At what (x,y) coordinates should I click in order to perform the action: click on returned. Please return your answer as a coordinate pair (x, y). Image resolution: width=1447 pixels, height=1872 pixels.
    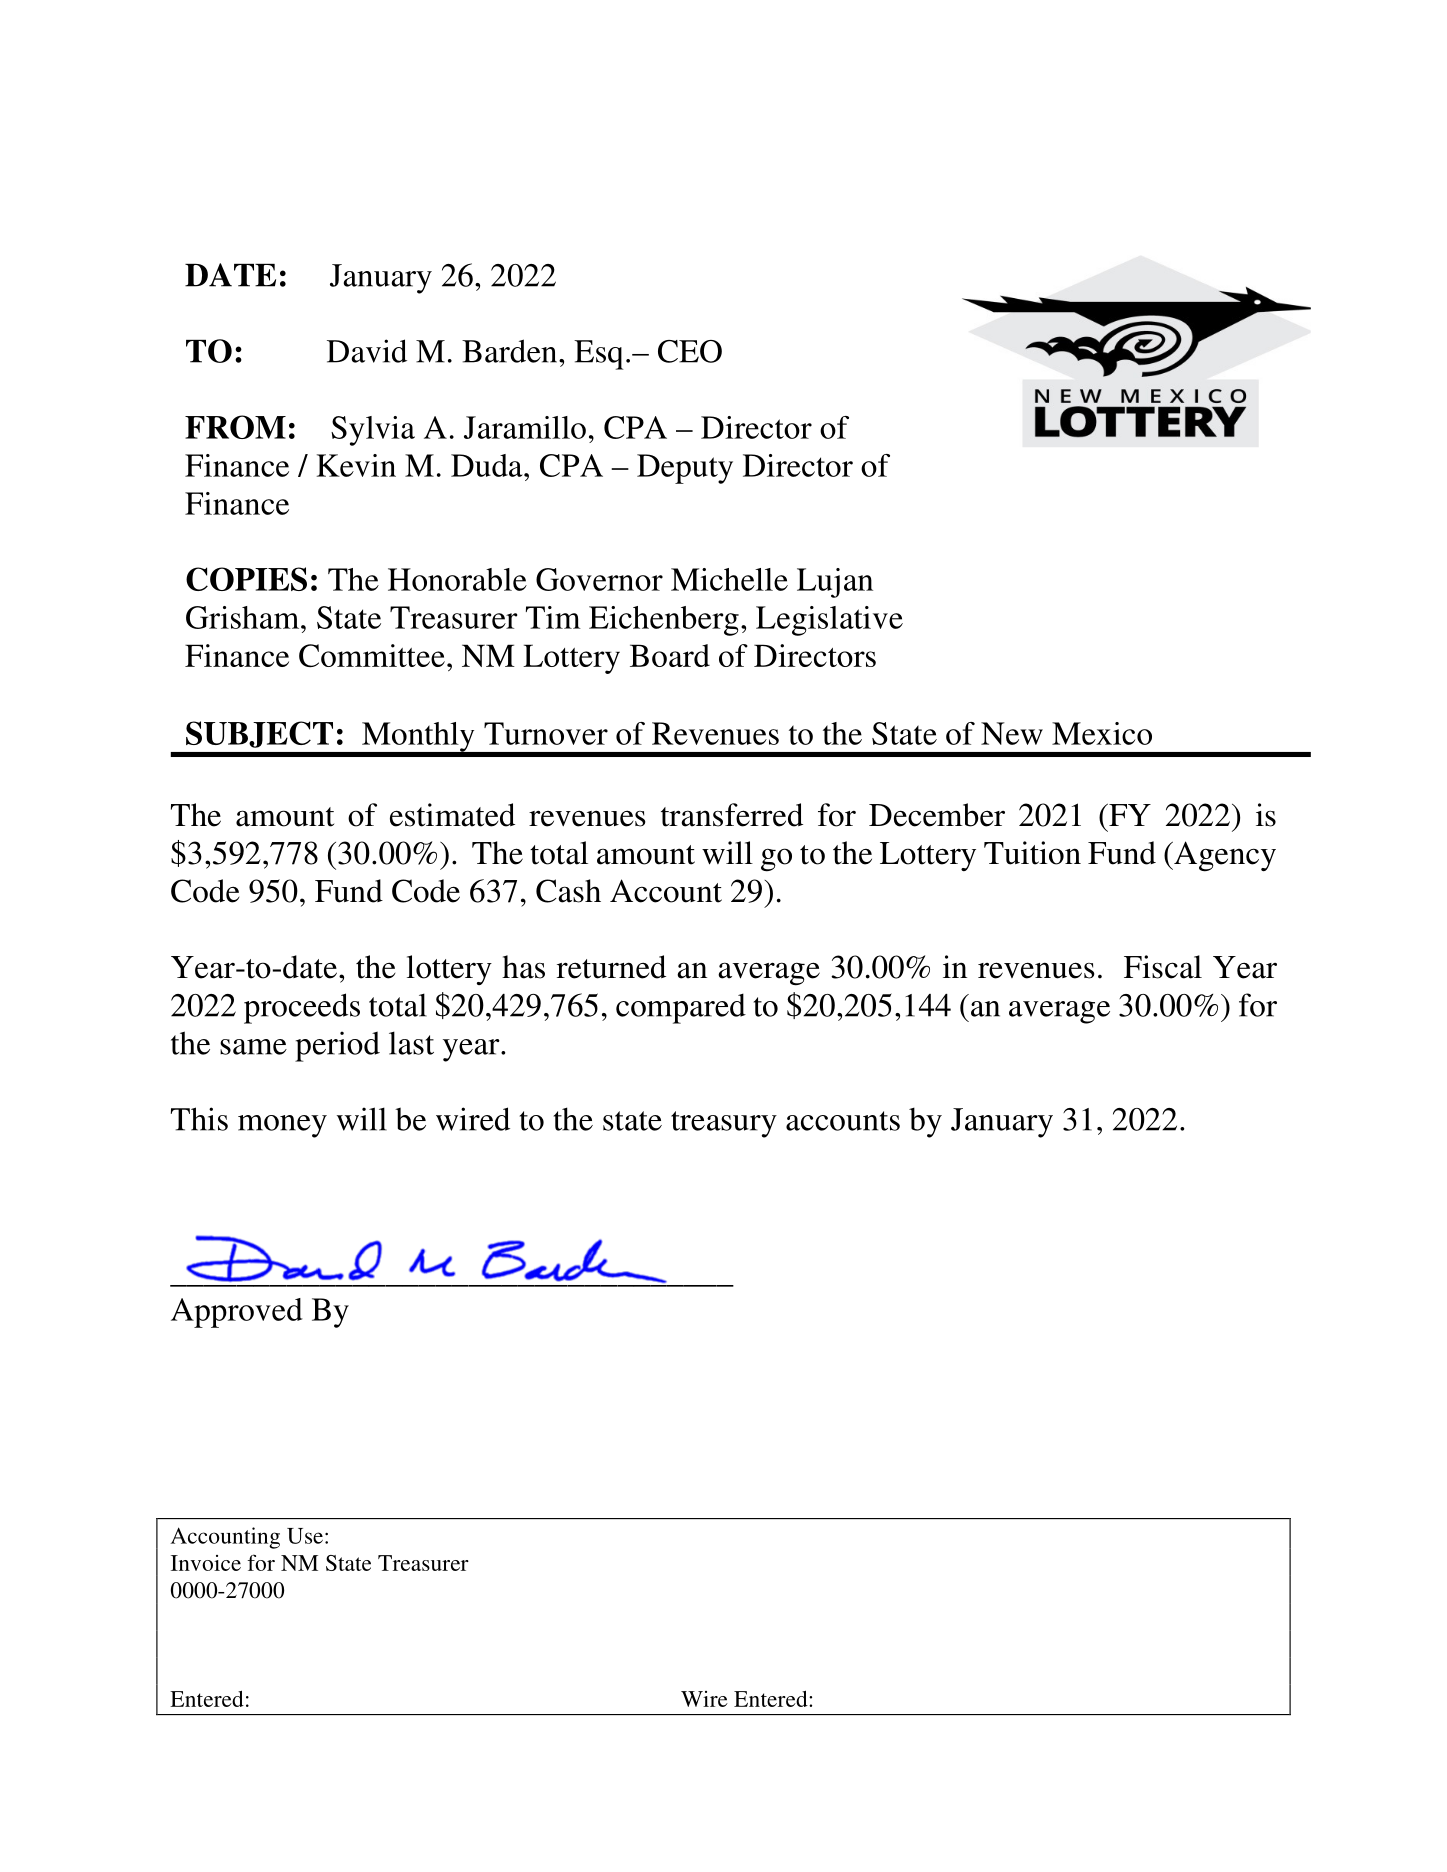
    Looking at the image, I should click on (611, 967).
